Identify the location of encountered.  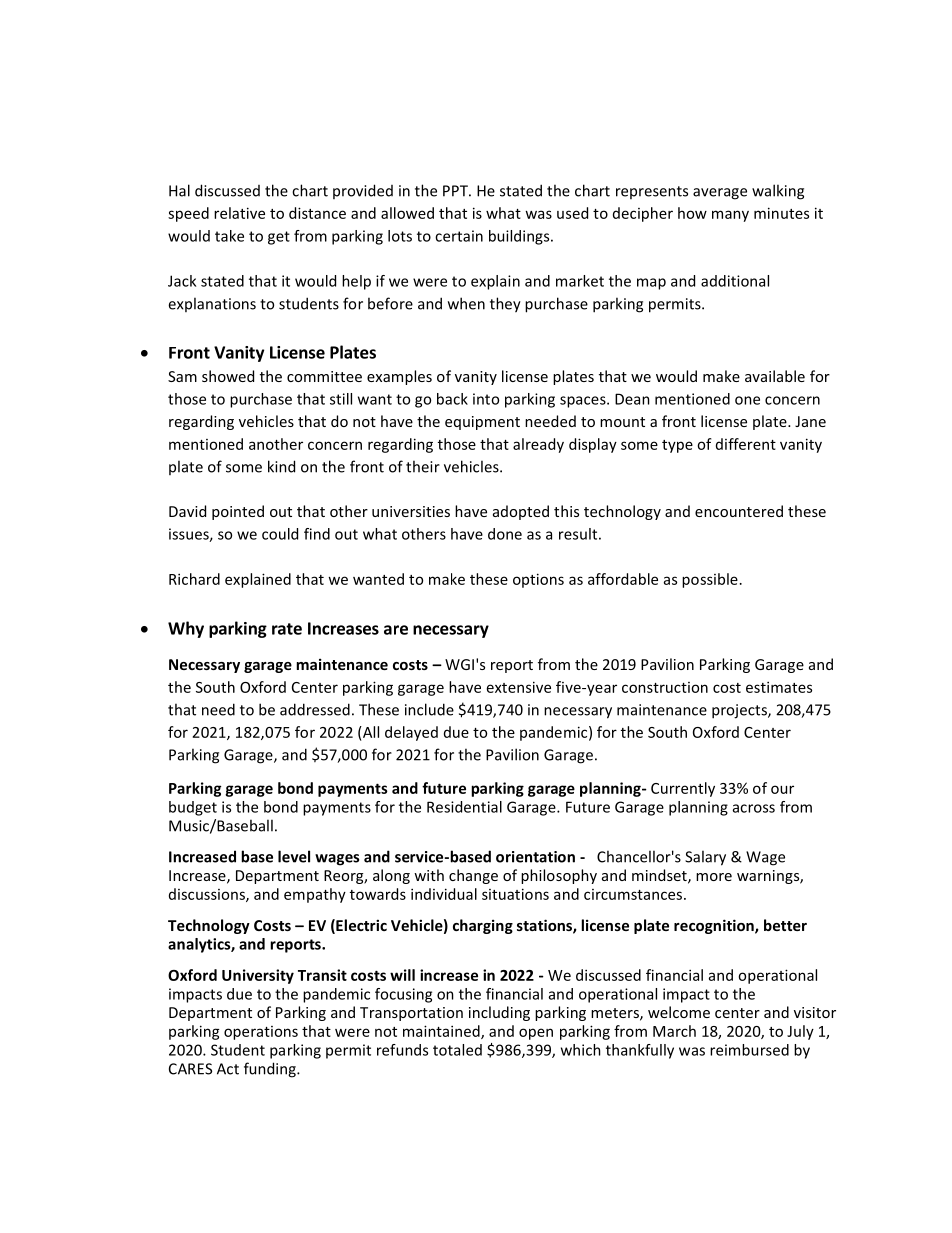
(739, 511).
